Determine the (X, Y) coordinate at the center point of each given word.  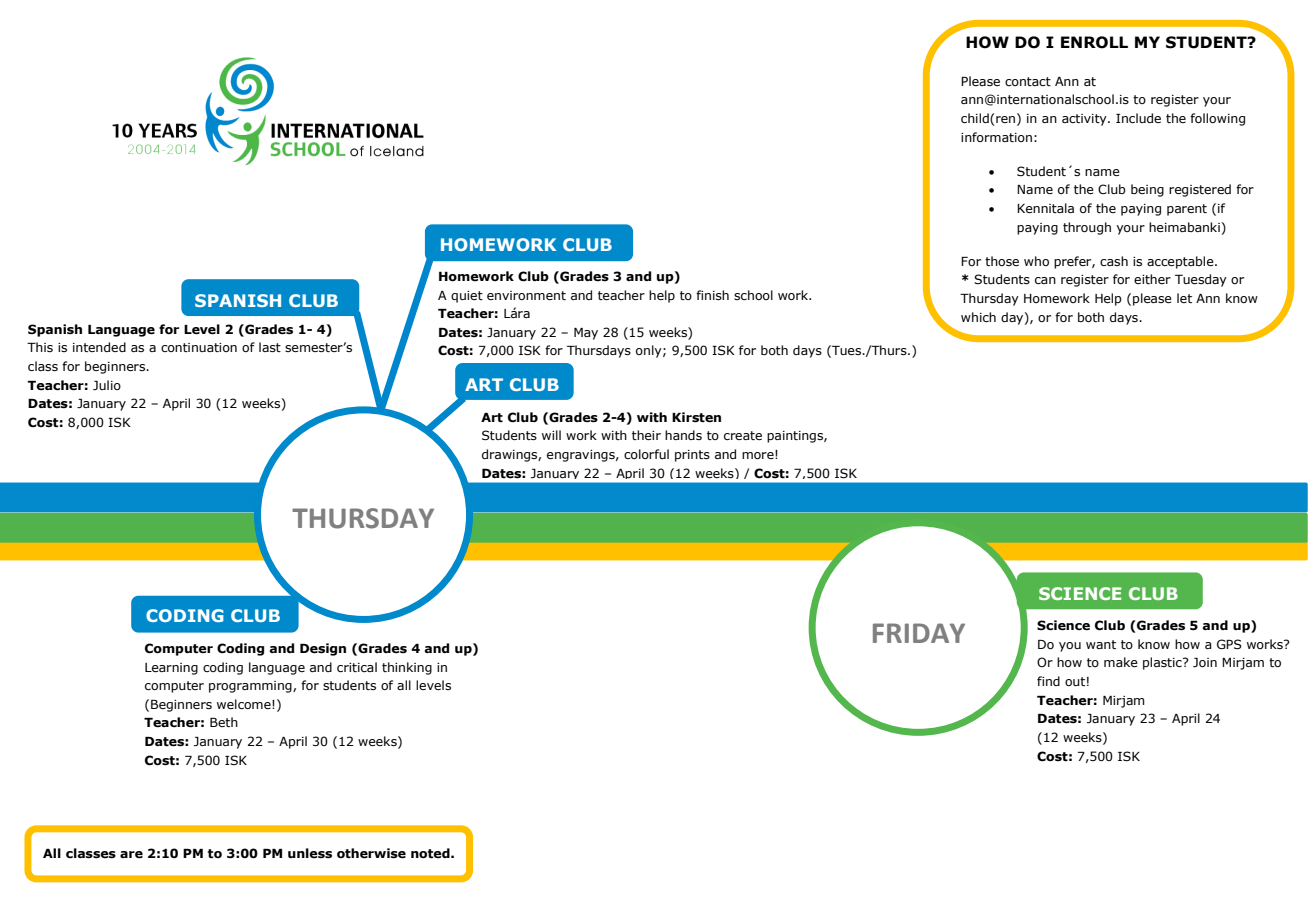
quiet (467, 297)
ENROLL (1094, 42)
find (1048, 681)
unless (310, 853)
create (743, 435)
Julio (107, 385)
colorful (646, 454)
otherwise (371, 853)
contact (1028, 81)
